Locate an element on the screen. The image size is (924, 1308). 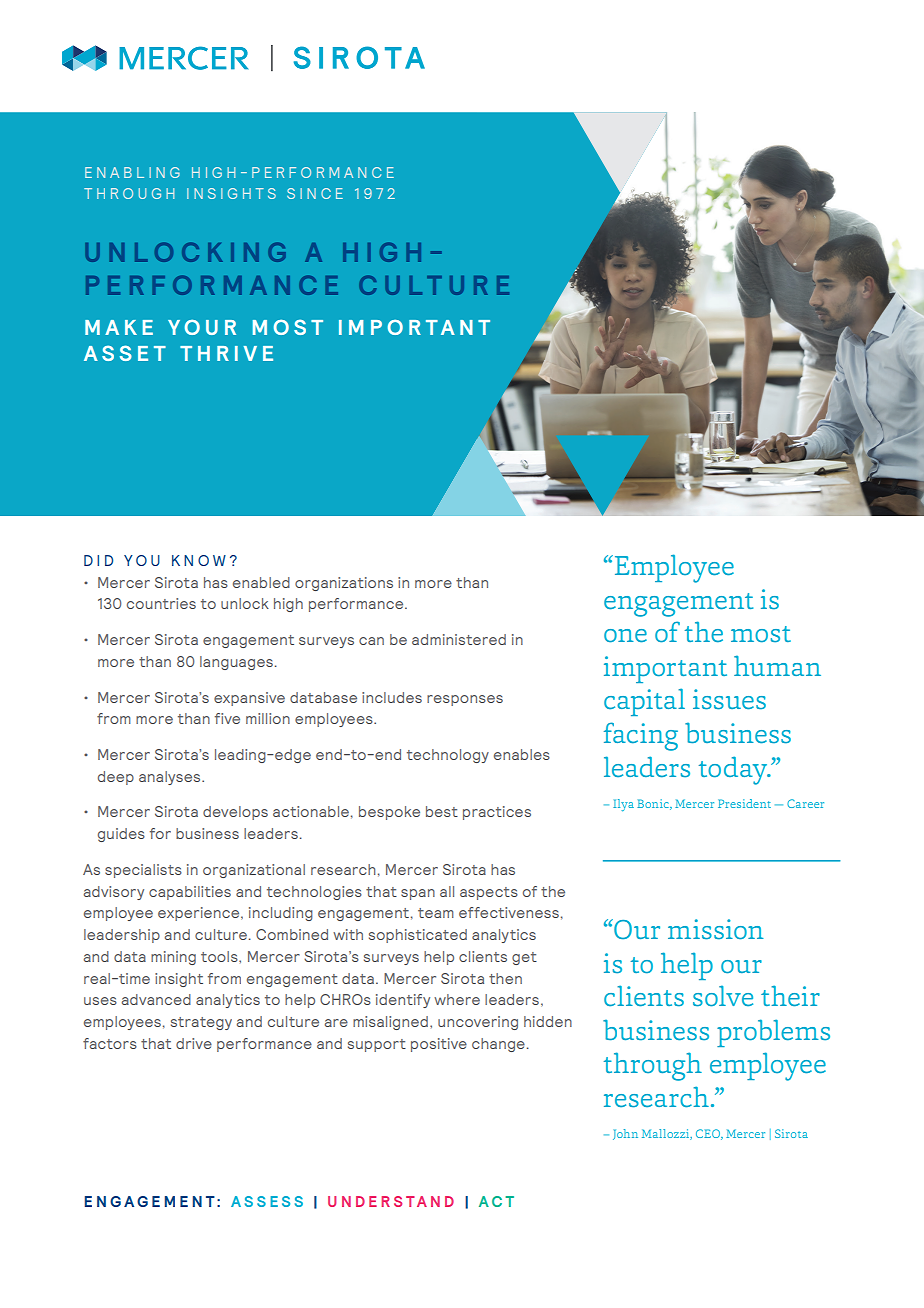
organizations is located at coordinates (344, 584).
